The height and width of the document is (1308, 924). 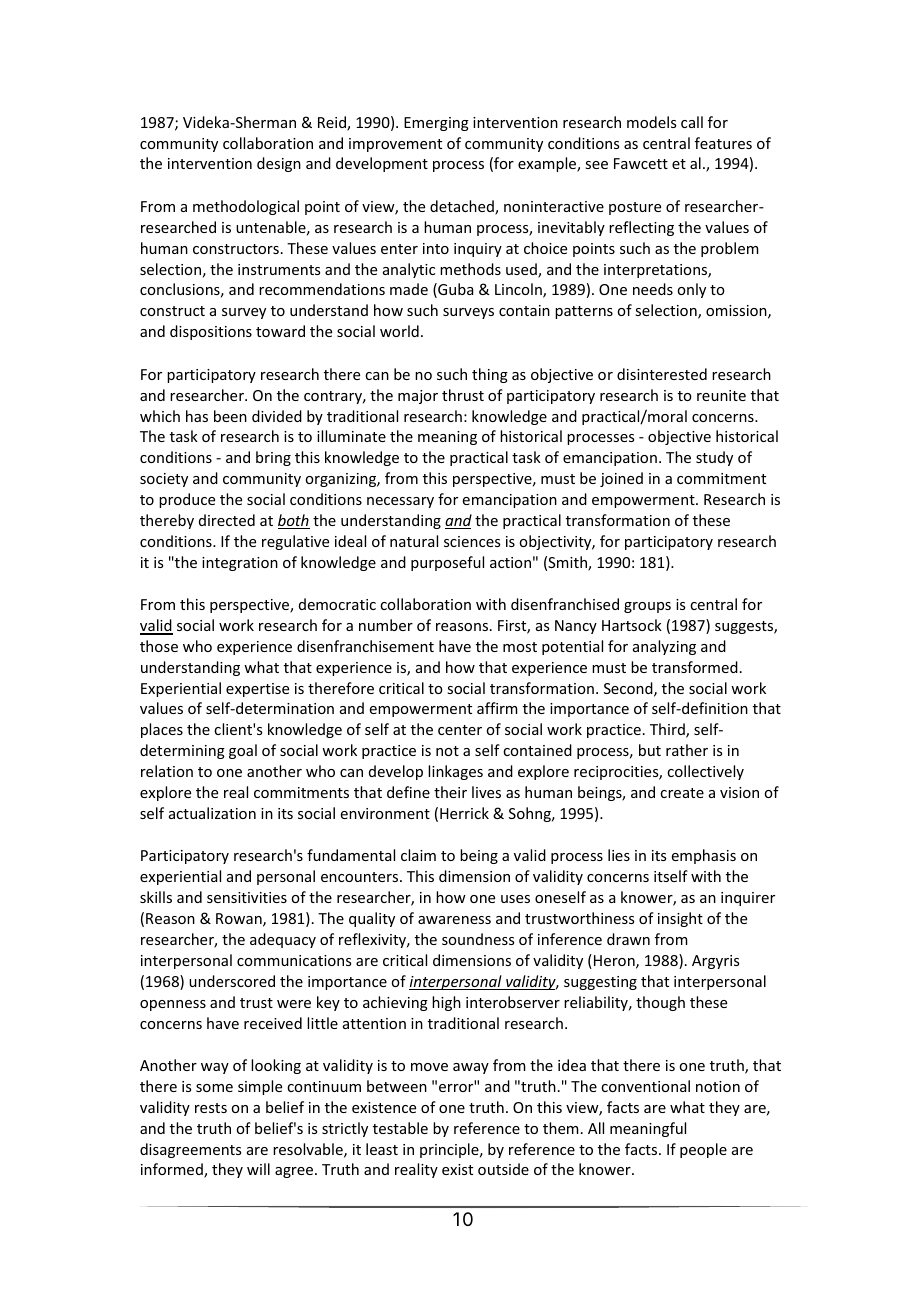 What do you see at coordinates (279, 164) in the document?
I see `design` at bounding box center [279, 164].
